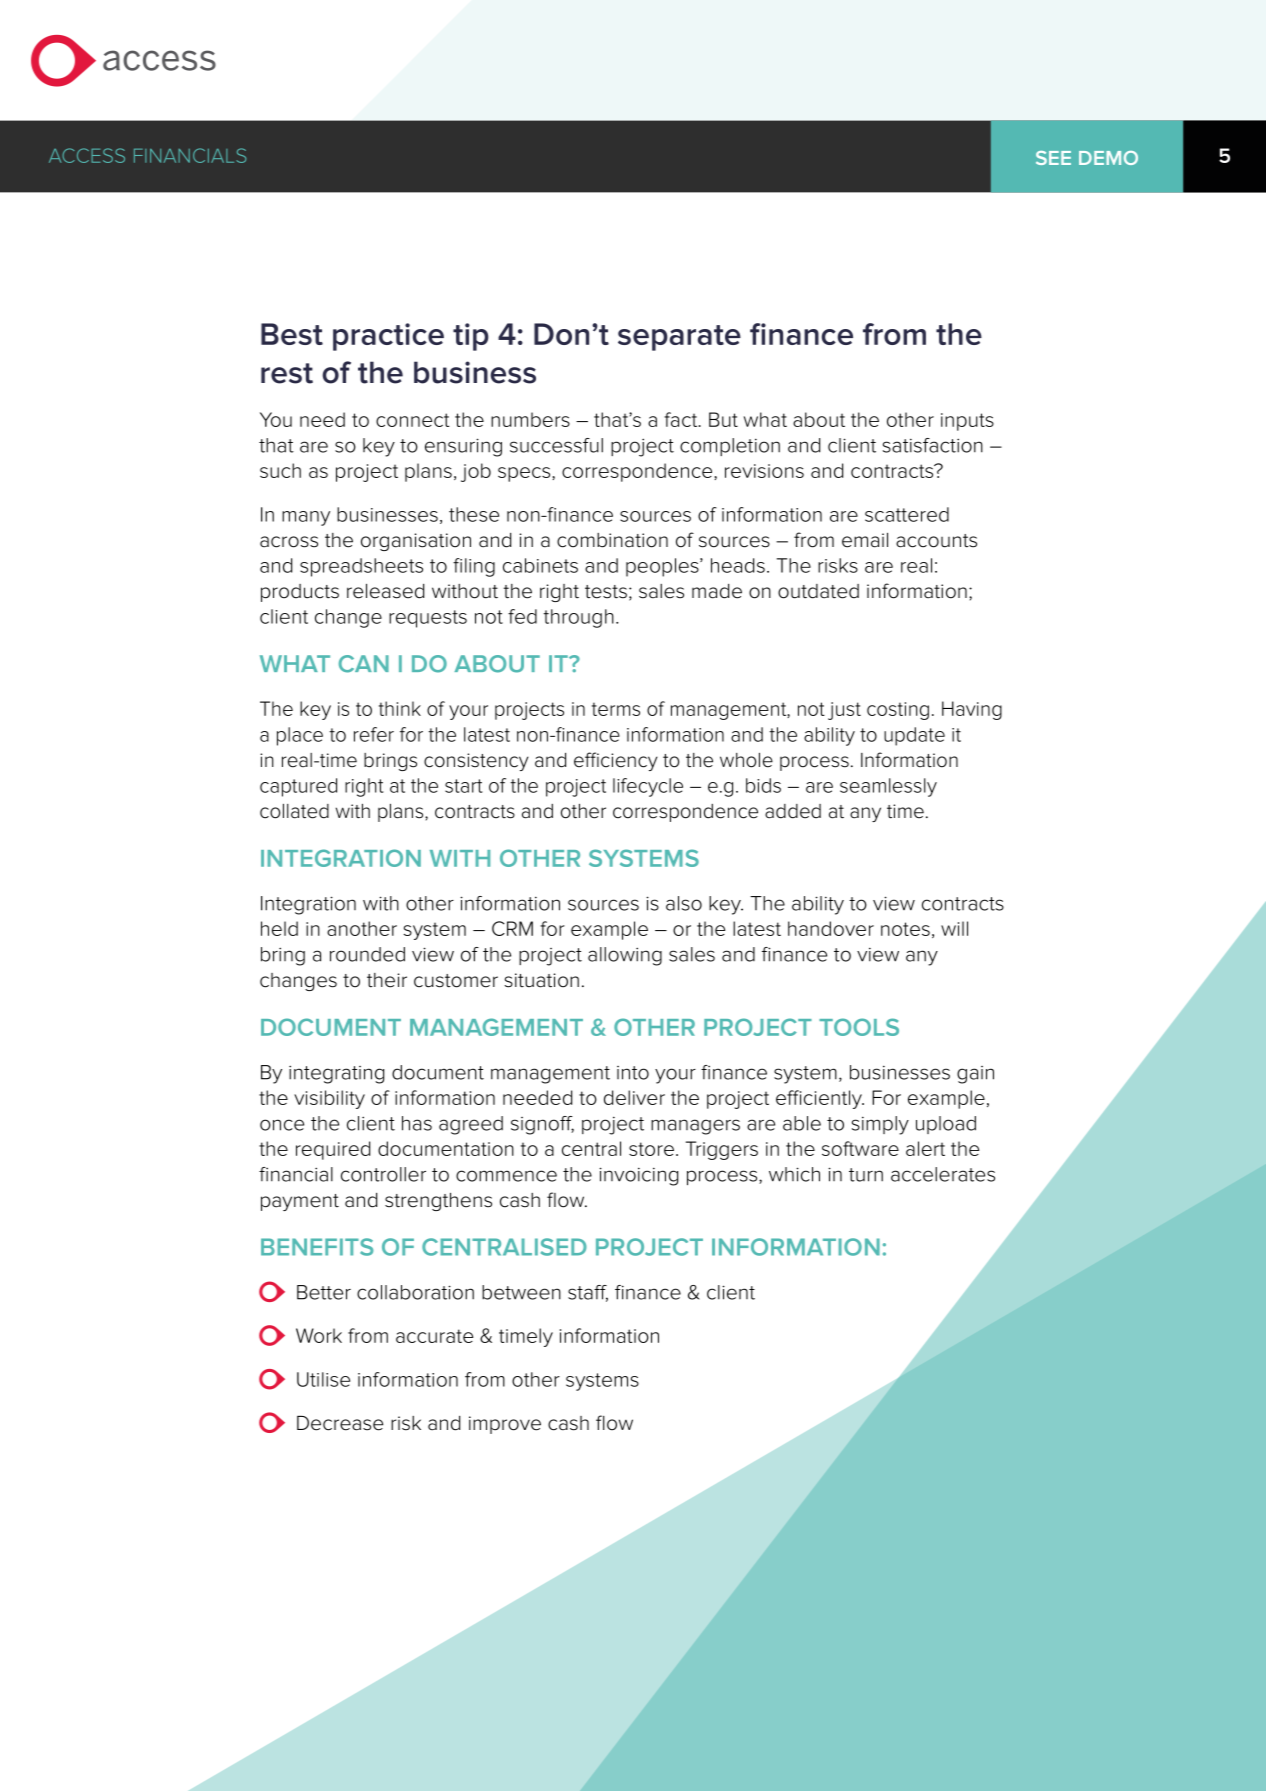 This screenshot has height=1791, width=1266. What do you see at coordinates (1053, 158) in the screenshot?
I see `SEE` at bounding box center [1053, 158].
